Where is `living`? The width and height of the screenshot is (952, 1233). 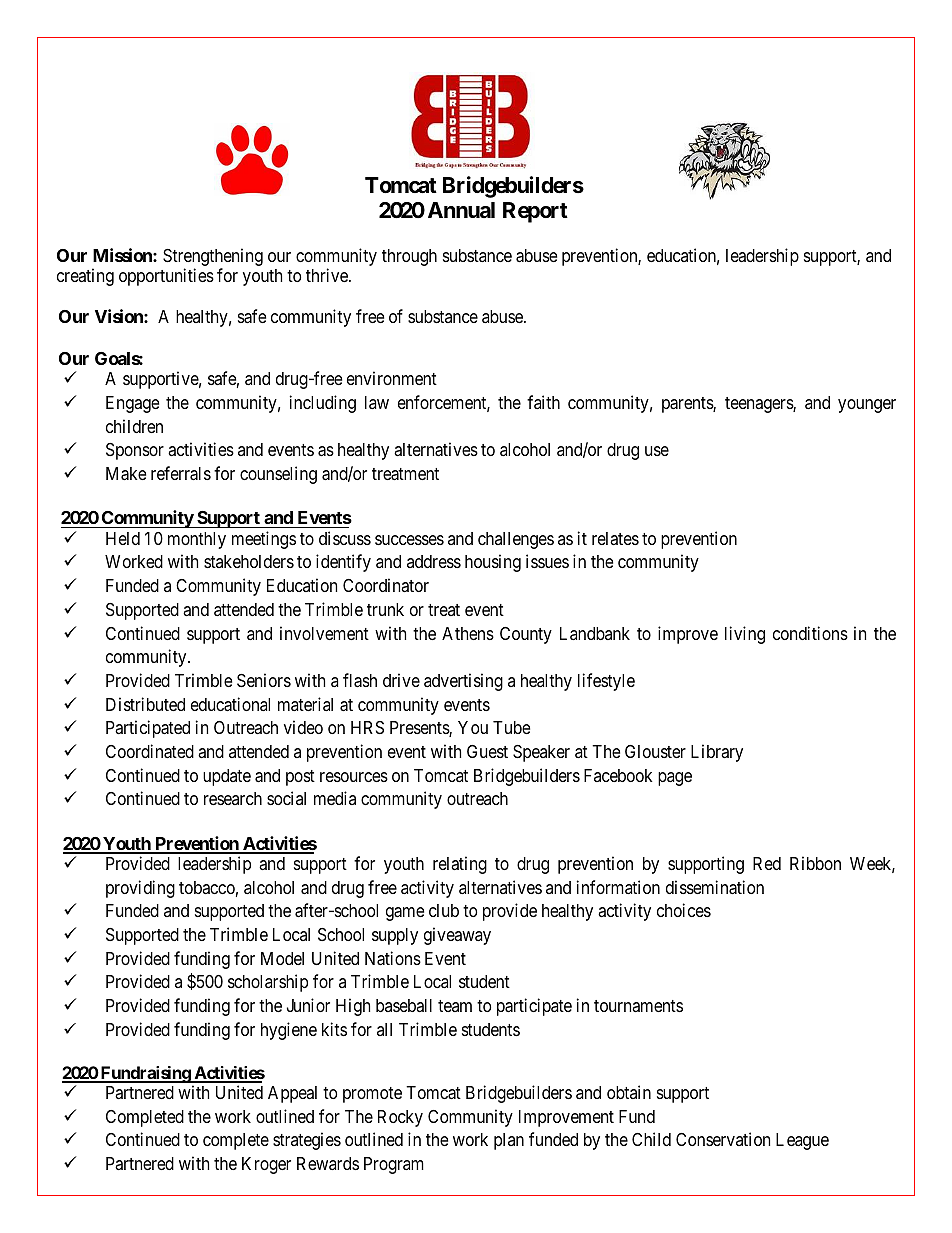 living is located at coordinates (745, 635).
